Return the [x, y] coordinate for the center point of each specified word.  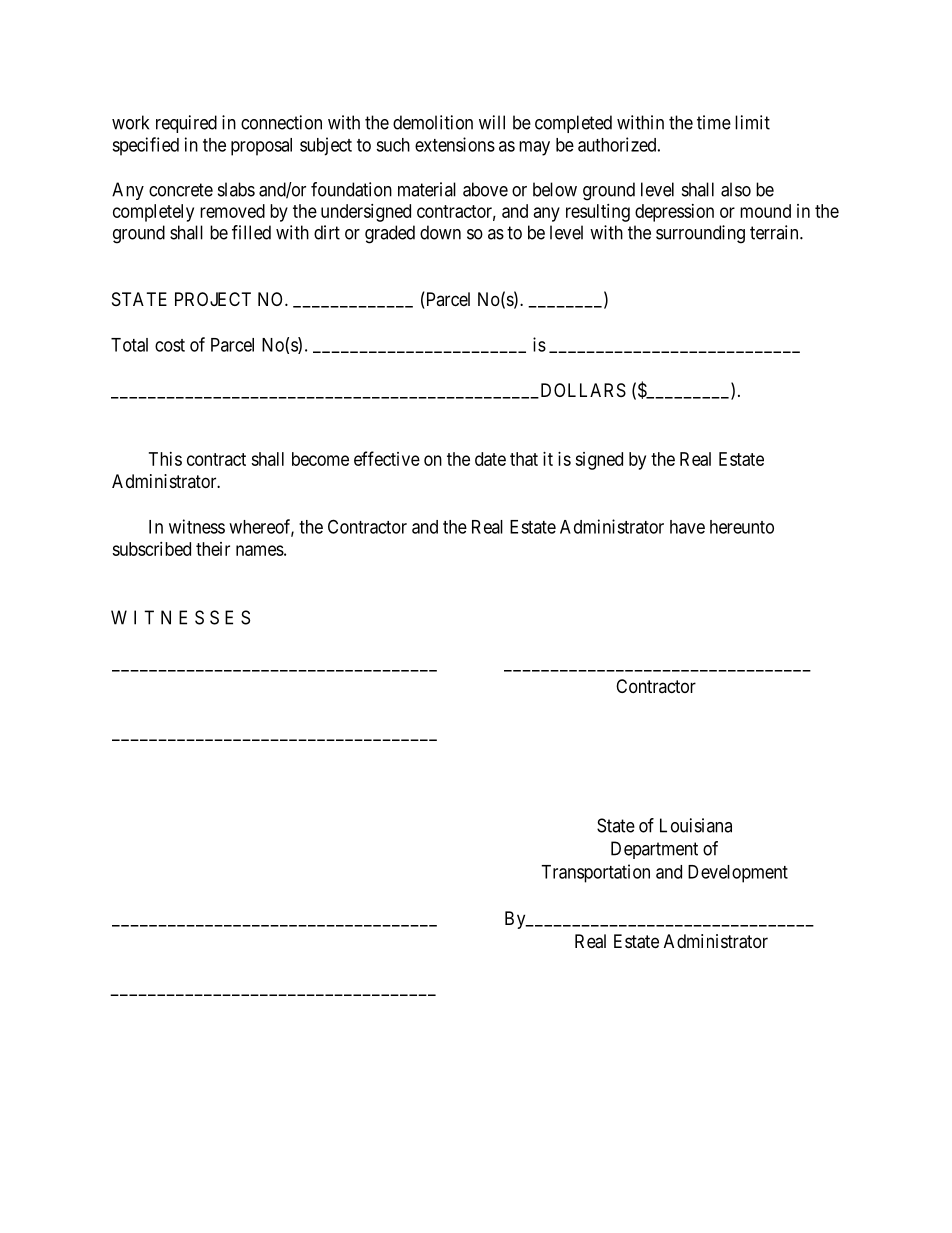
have [687, 527]
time [714, 122]
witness [197, 526]
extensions [455, 144]
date [490, 459]
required [186, 124]
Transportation [595, 873]
